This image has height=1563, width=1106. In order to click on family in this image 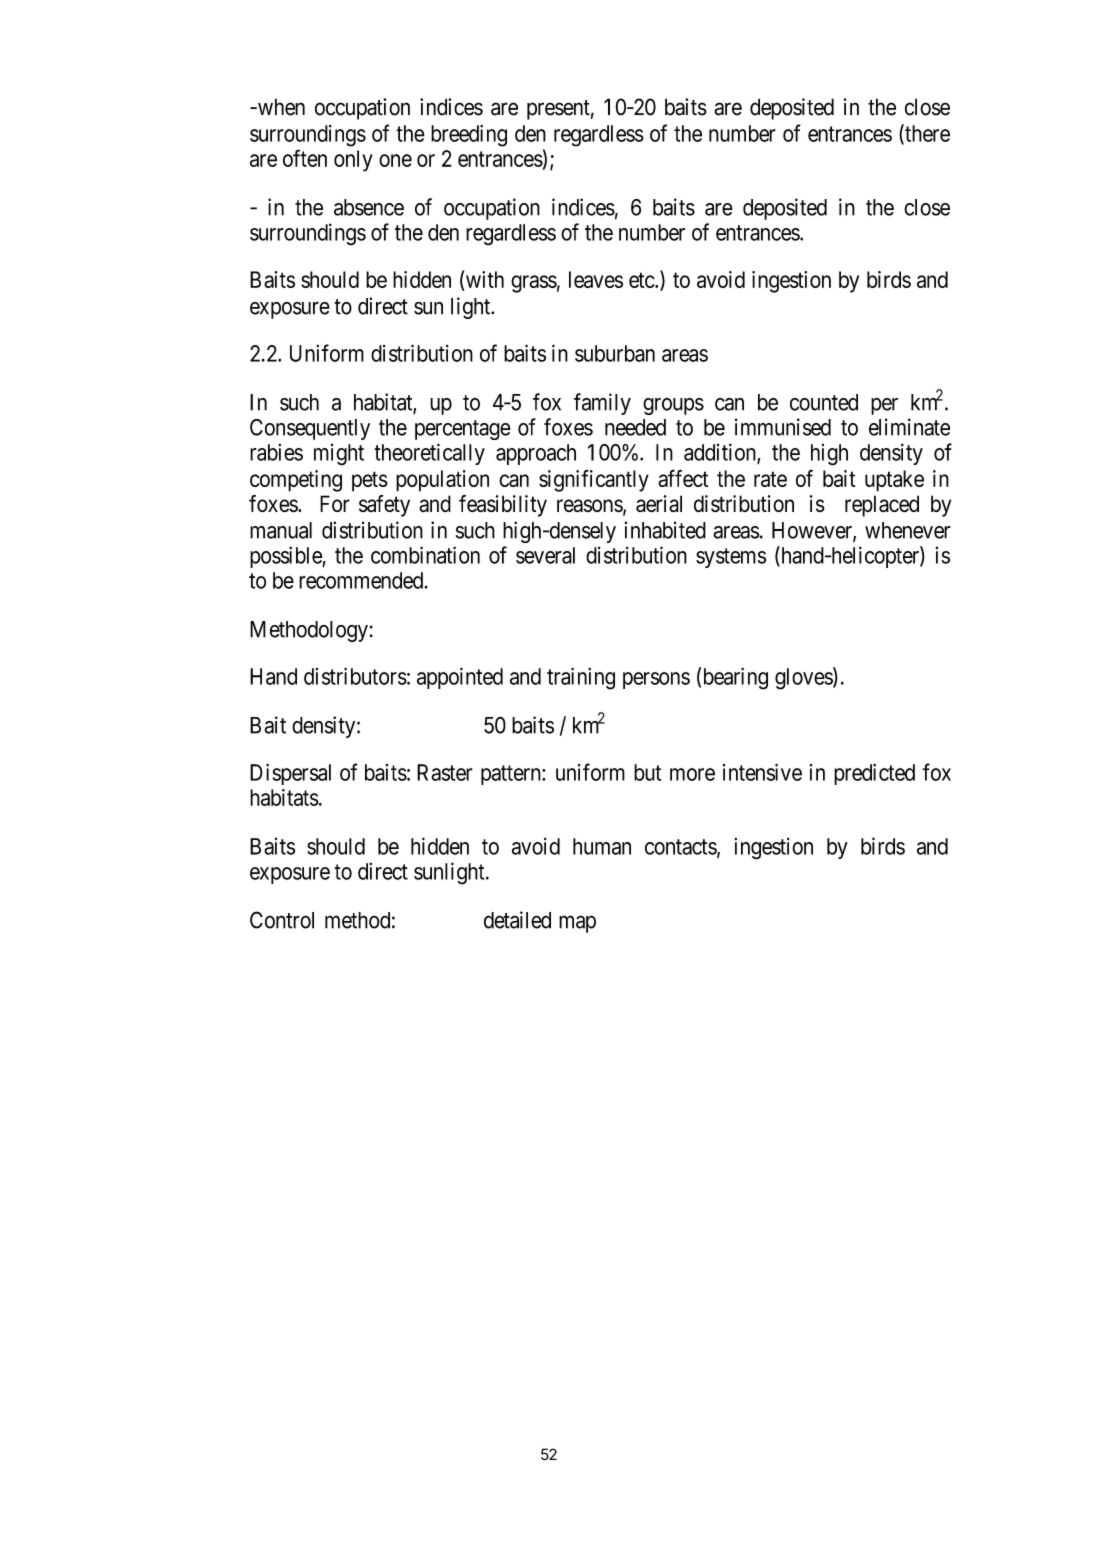, I will do `click(602, 404)`.
